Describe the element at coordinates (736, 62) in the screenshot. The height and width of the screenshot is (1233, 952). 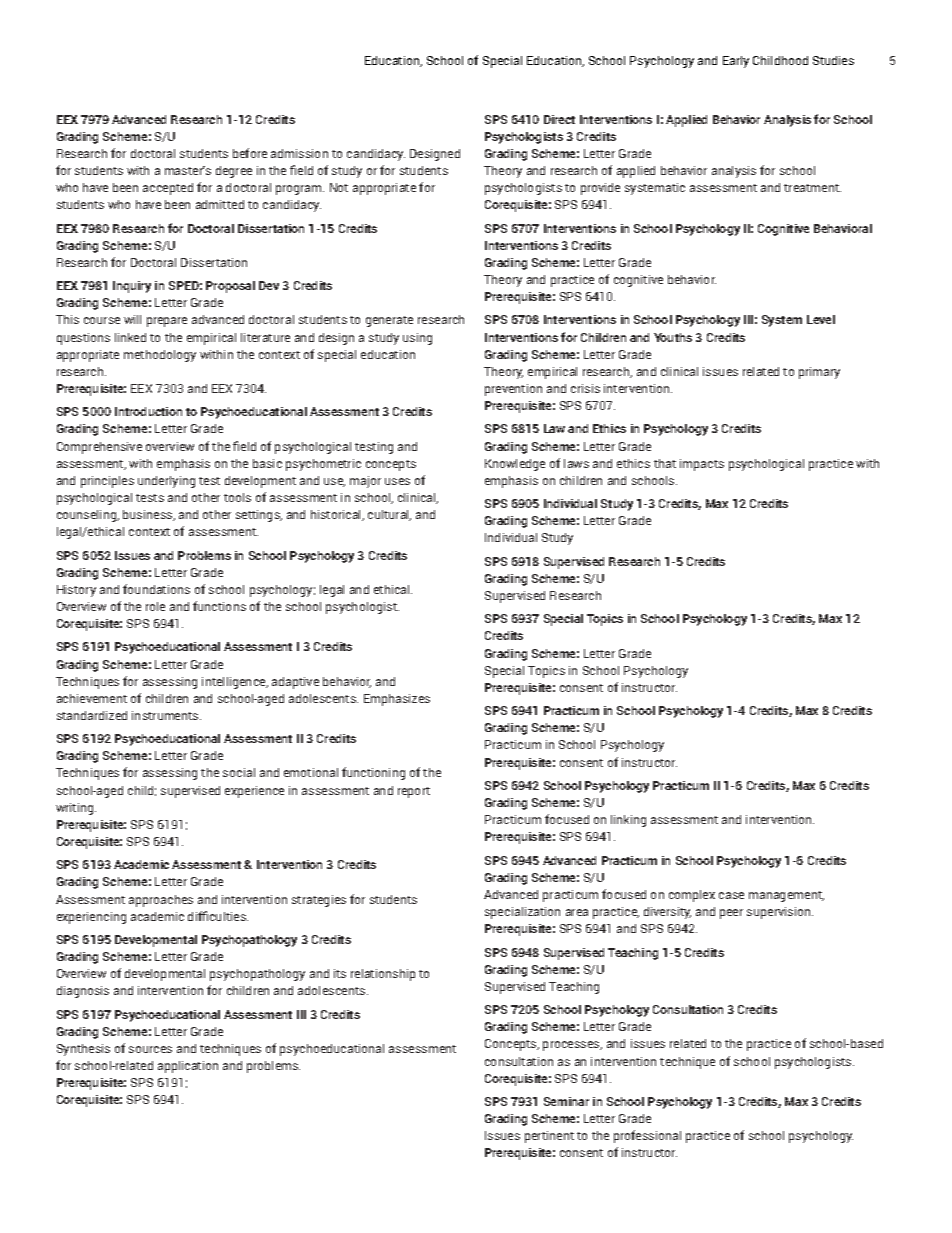
I see `Early` at that location.
